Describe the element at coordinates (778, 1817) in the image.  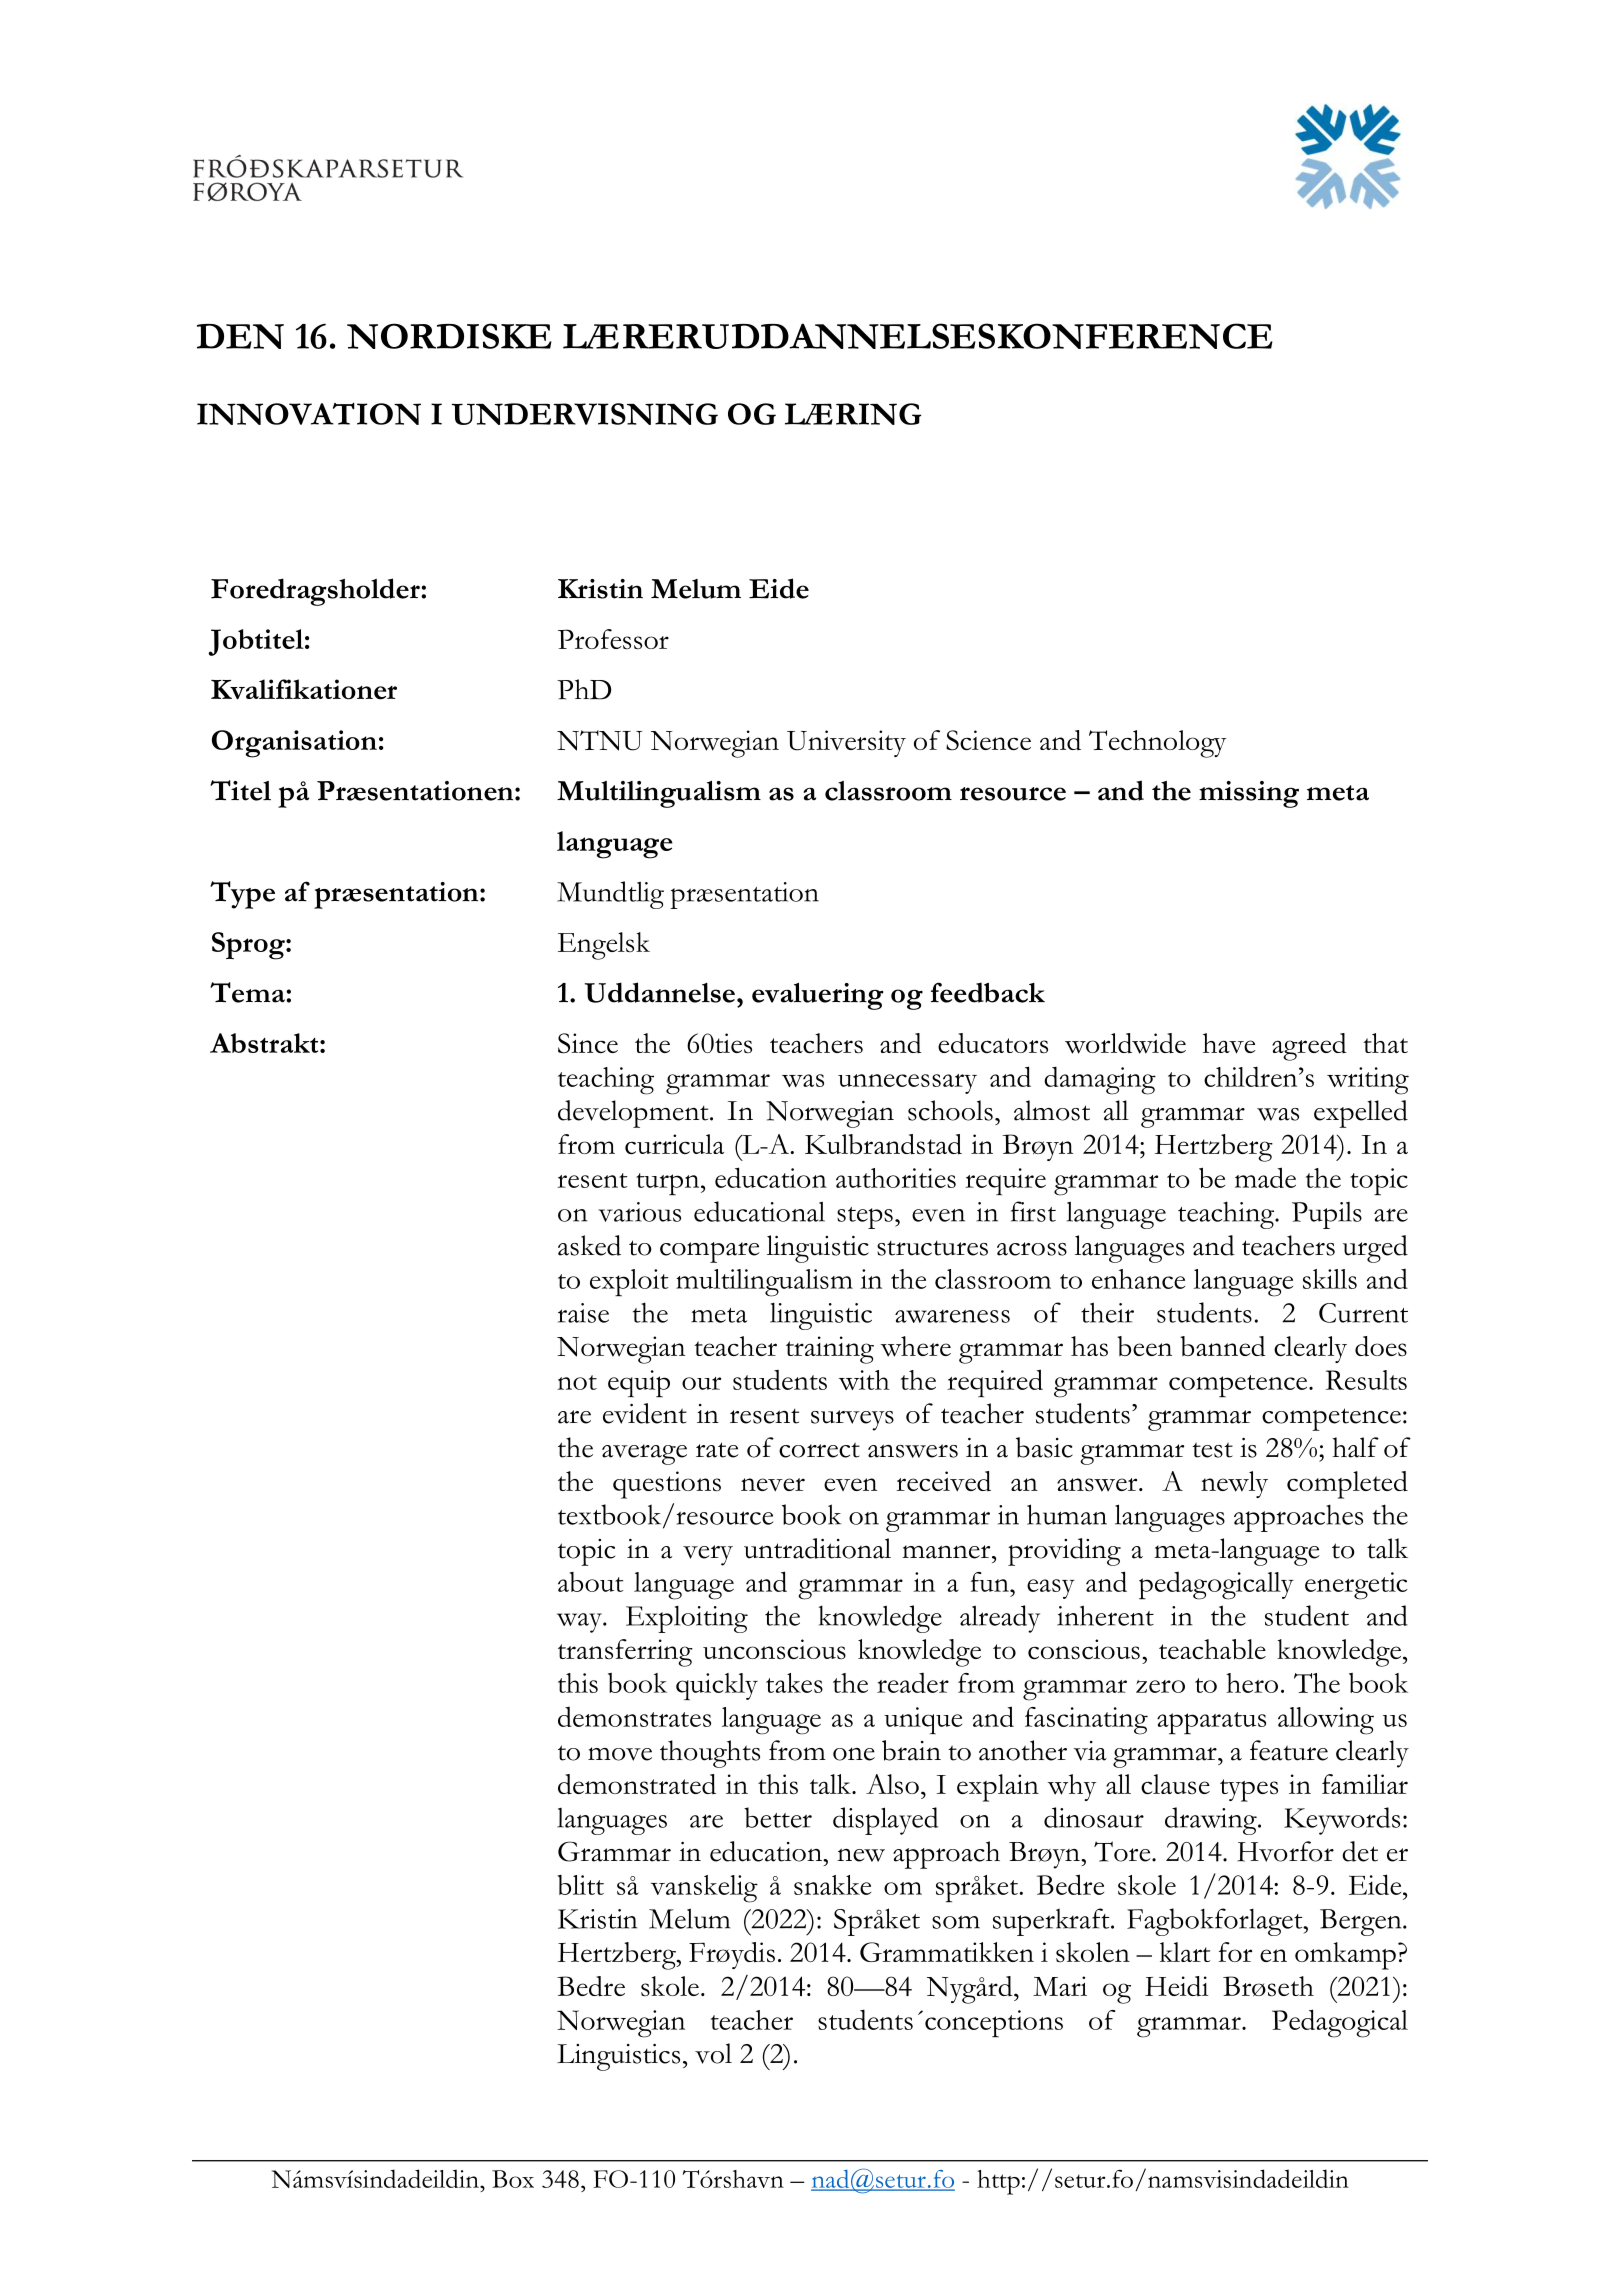
I see `better` at that location.
